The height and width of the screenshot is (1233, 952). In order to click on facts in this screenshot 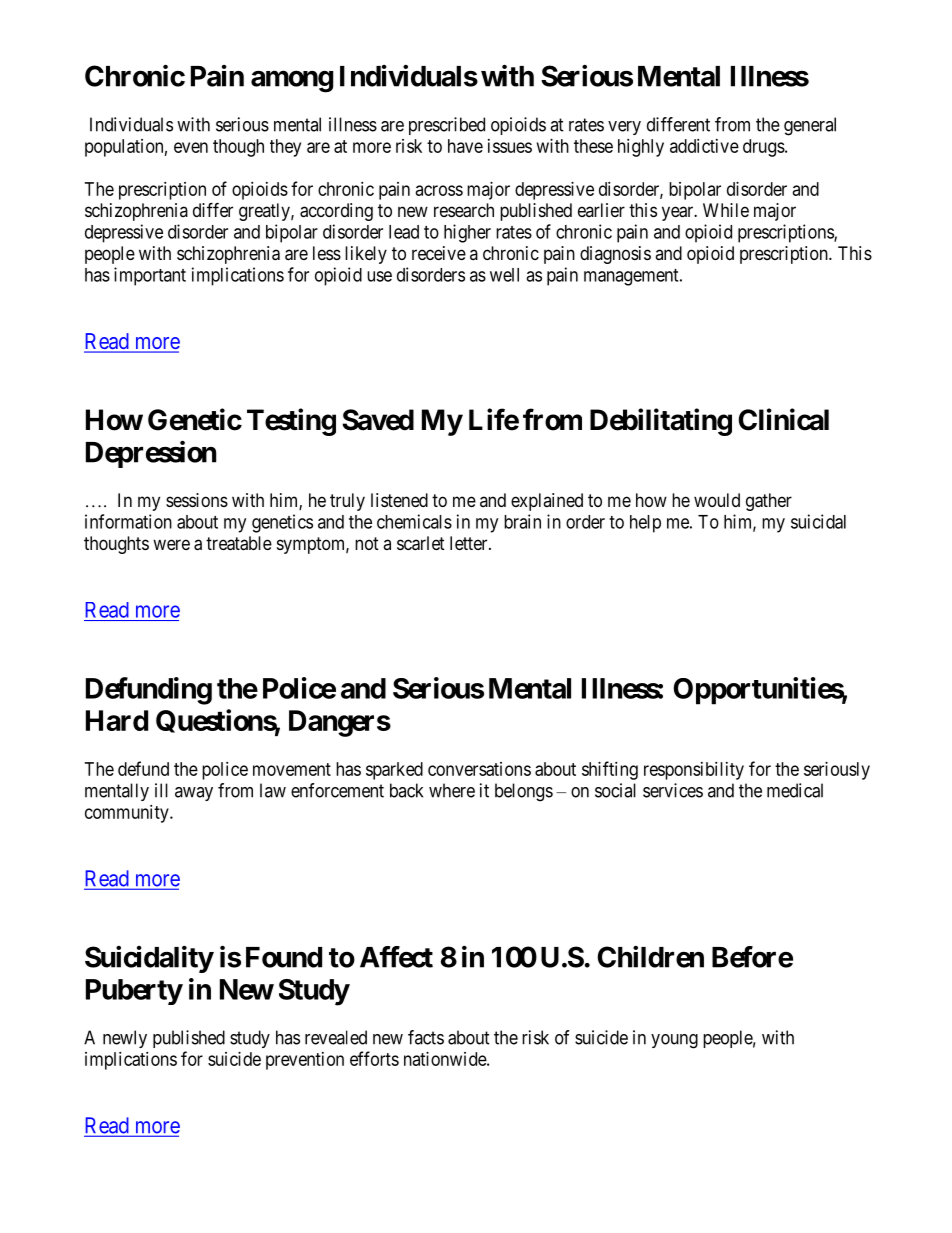, I will do `click(426, 1037)`.
